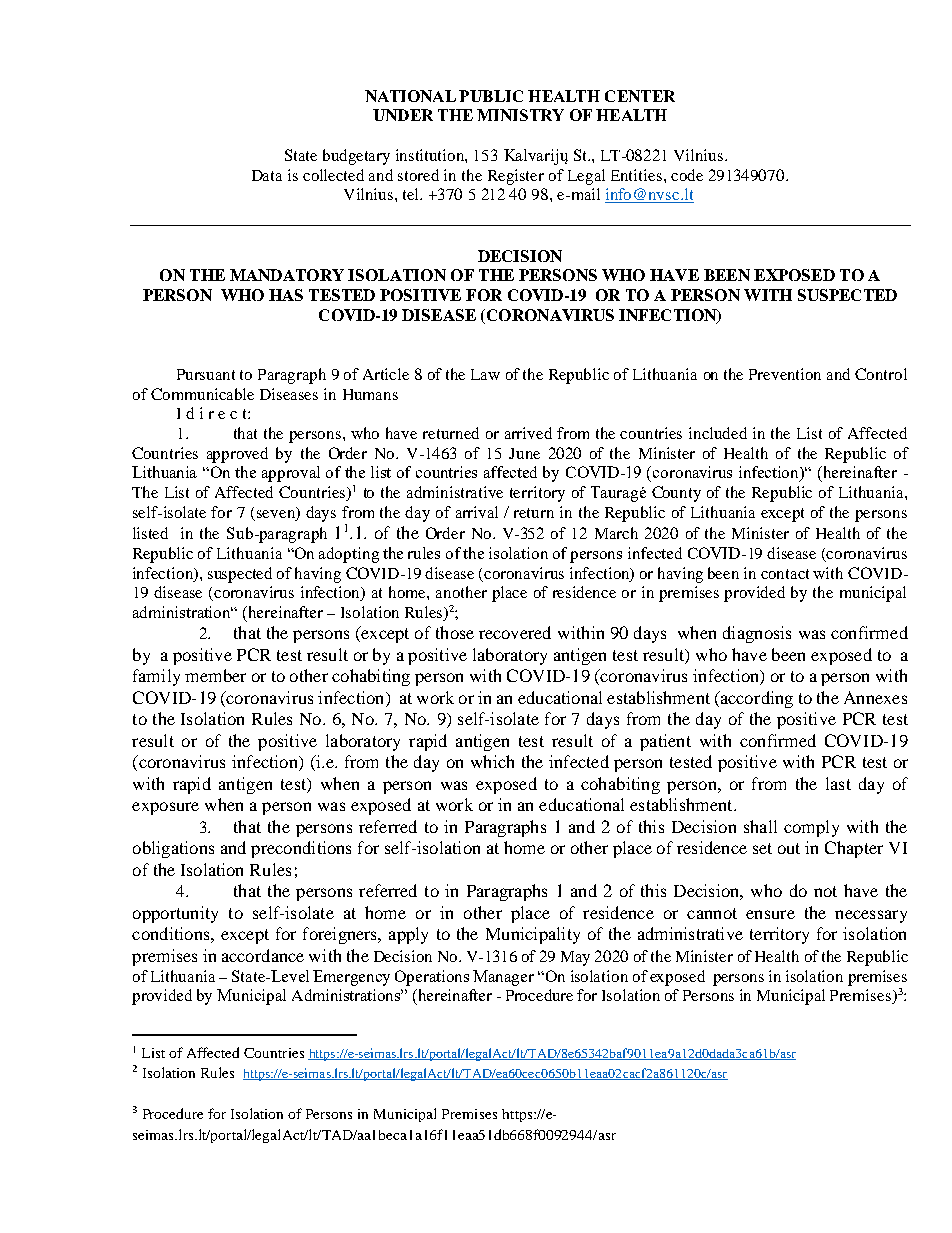  What do you see at coordinates (263, 955) in the screenshot?
I see `accordance` at bounding box center [263, 955].
